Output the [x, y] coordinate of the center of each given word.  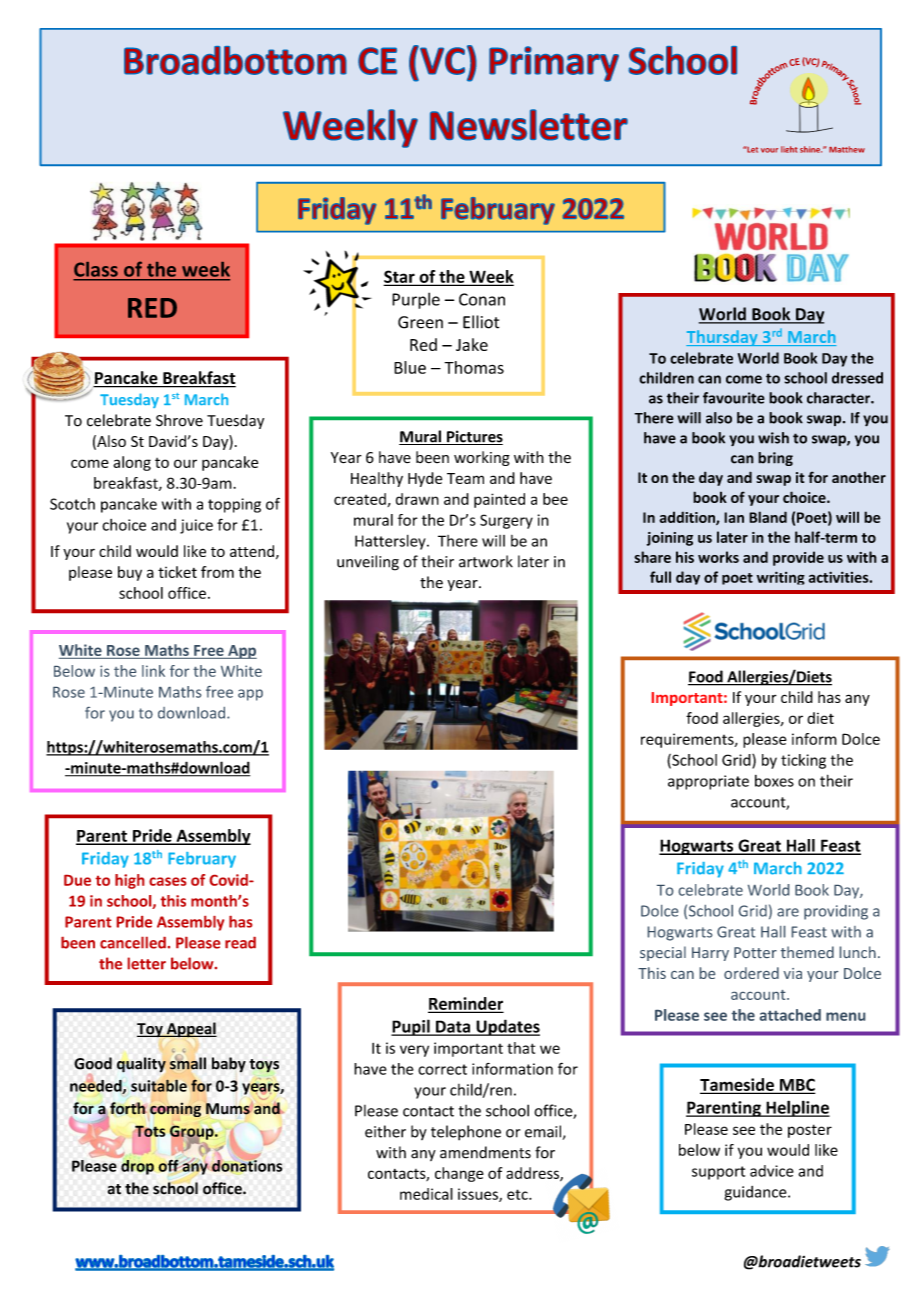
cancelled [133, 943]
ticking [803, 761]
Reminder [465, 1004]
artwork [486, 561]
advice [772, 1171]
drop [137, 1167]
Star [400, 277]
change [459, 1174]
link [153, 671]
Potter [755, 952]
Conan [482, 299]
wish [773, 438]
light [789, 149]
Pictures [474, 437]
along [132, 463]
